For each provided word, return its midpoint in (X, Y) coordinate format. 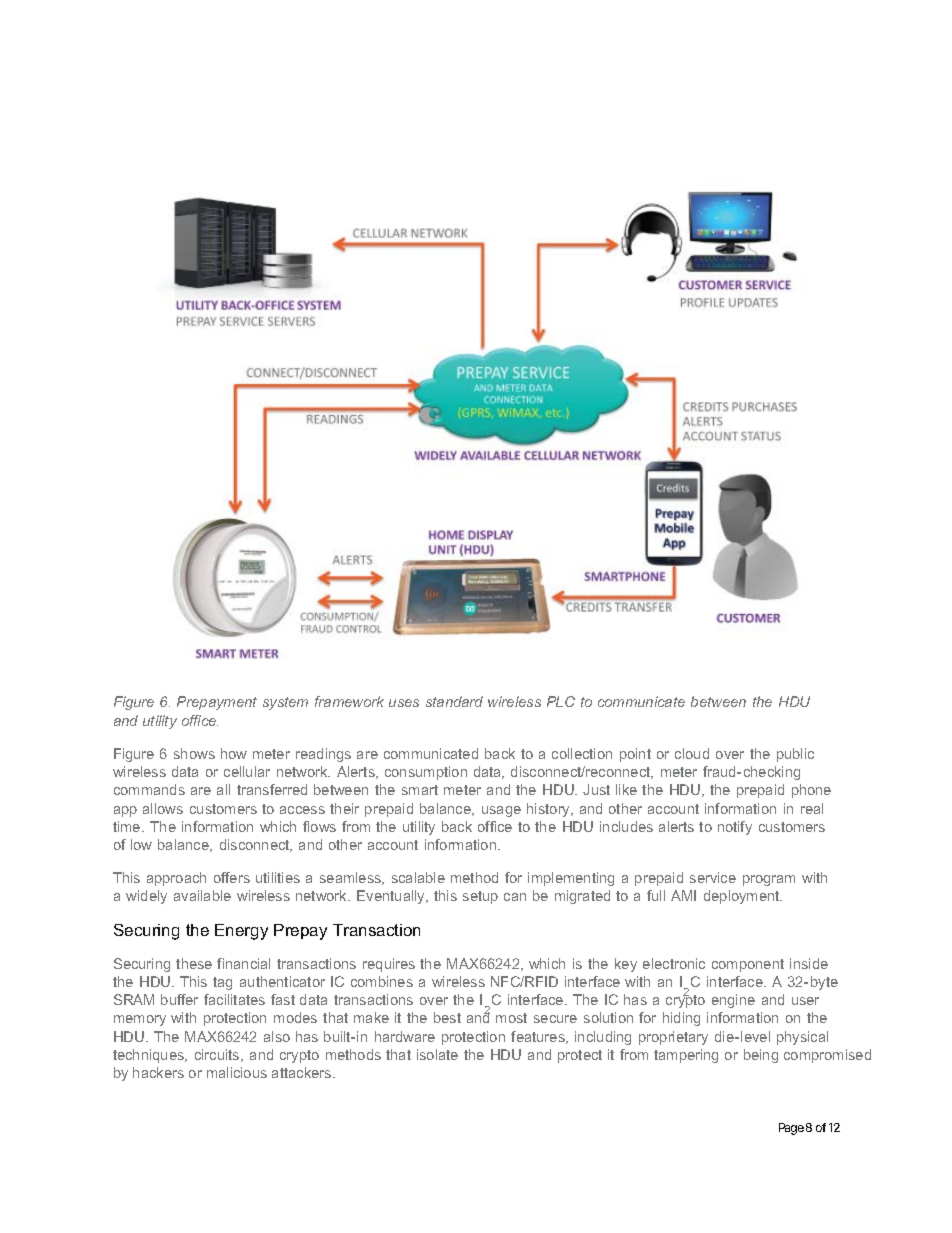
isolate (437, 1054)
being (761, 1056)
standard (454, 701)
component (748, 965)
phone (811, 791)
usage (501, 811)
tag (222, 983)
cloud (692, 753)
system (285, 703)
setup (480, 897)
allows (163, 808)
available (202, 895)
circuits (218, 1055)
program (769, 880)
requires (389, 965)
